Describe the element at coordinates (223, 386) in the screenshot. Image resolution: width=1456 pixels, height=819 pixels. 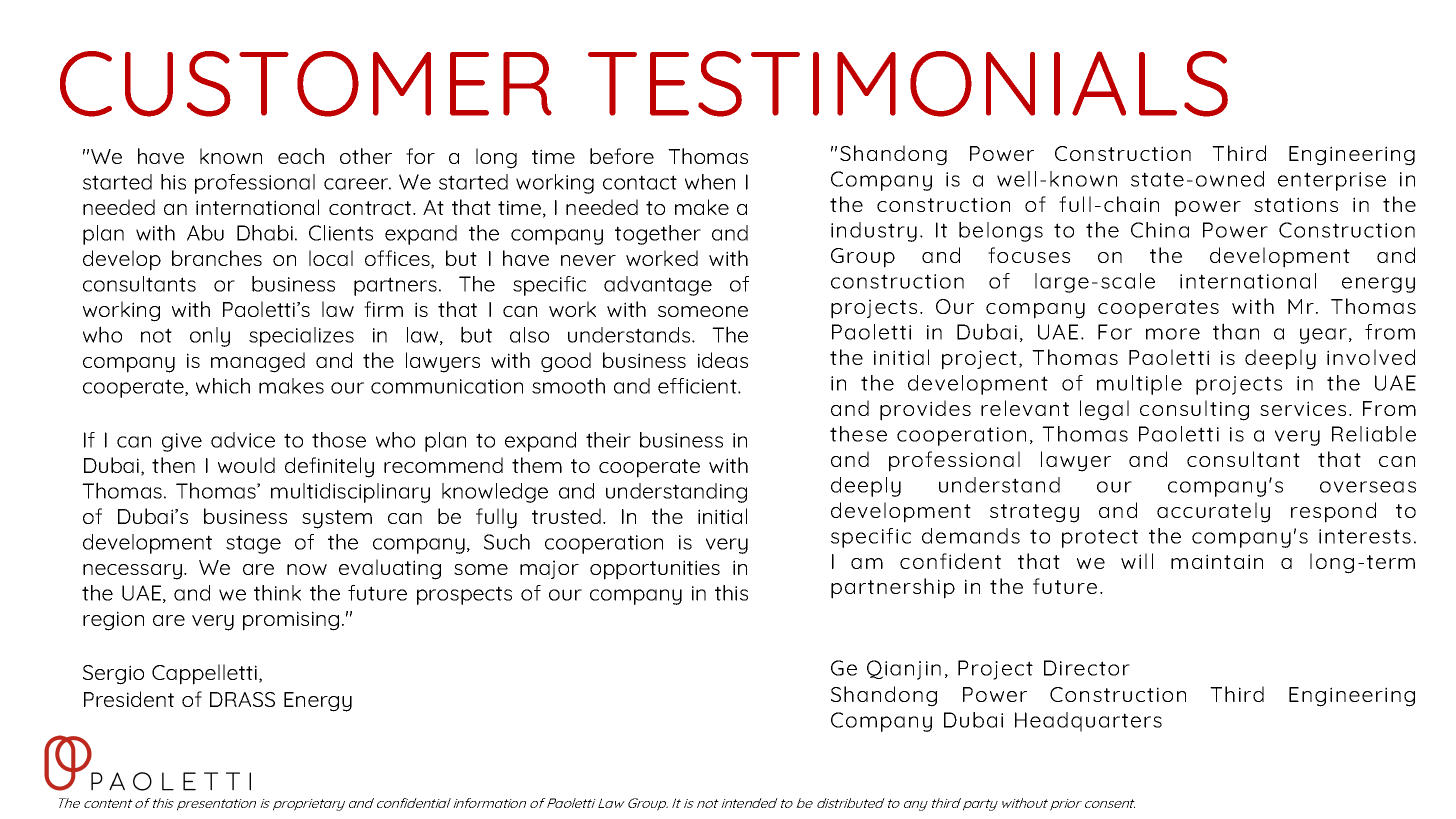
I see `which` at that location.
